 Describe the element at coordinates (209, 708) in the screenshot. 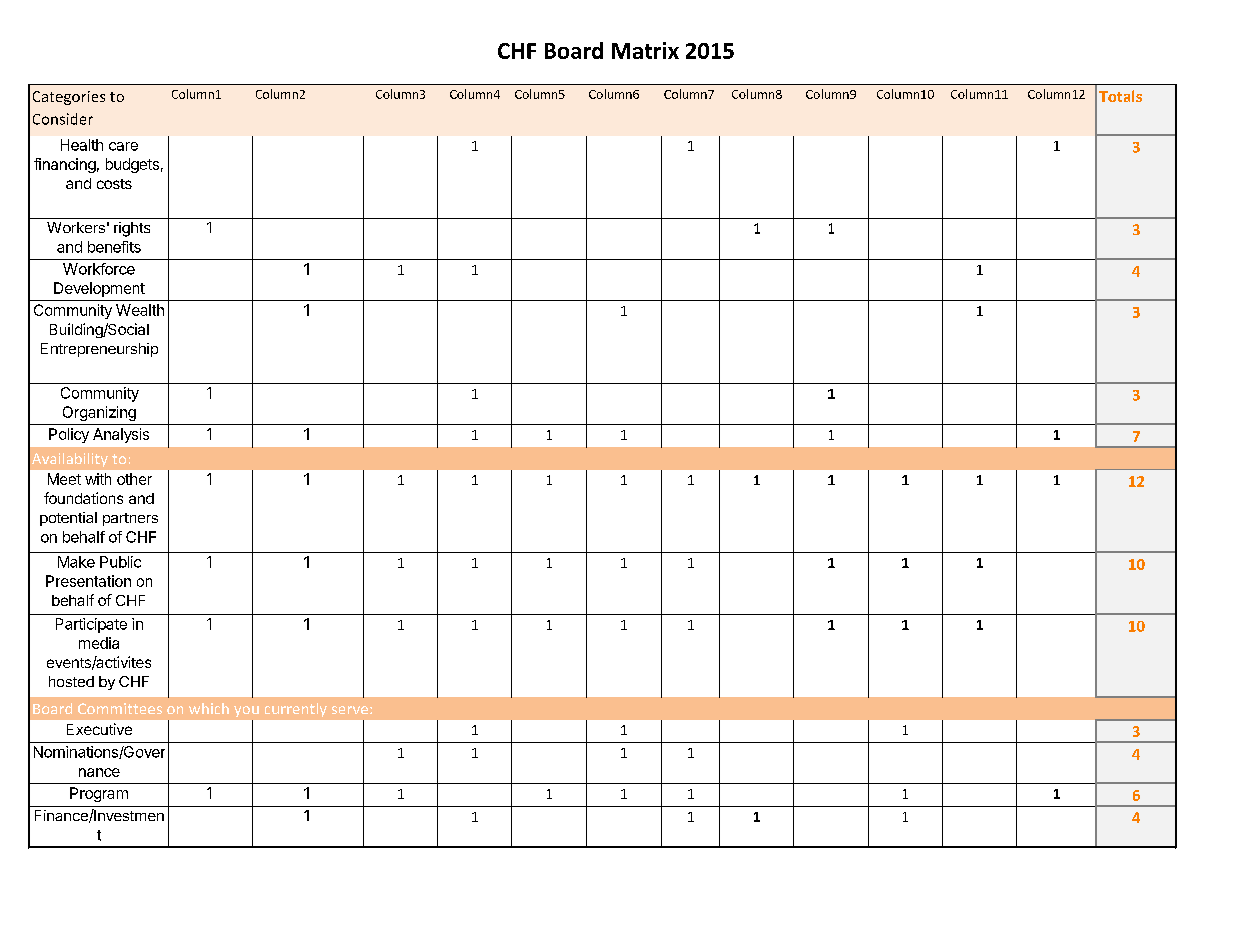

I see `which` at that location.
